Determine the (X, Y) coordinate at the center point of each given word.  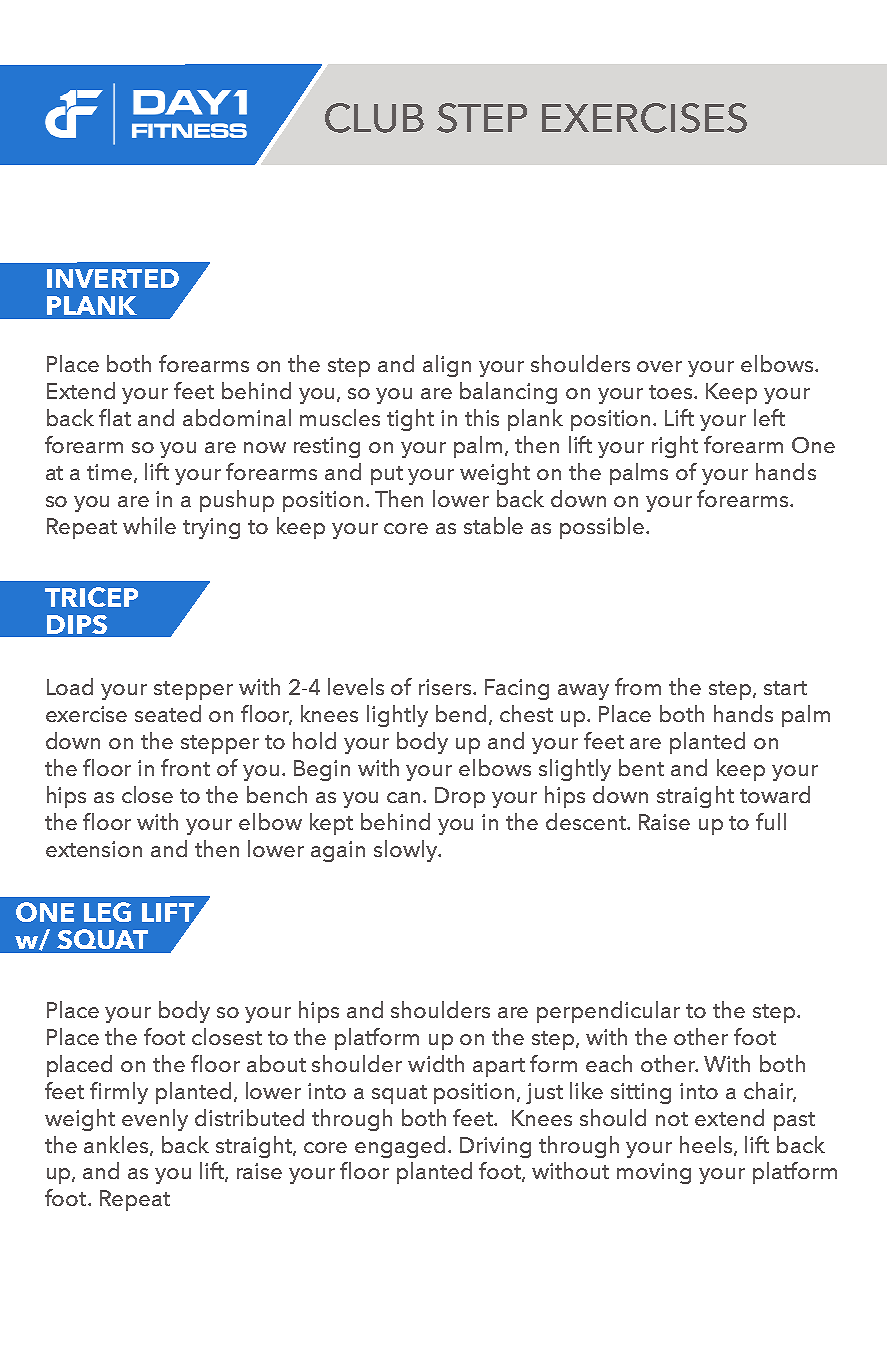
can (405, 797)
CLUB (374, 118)
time (111, 473)
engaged (402, 1147)
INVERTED (113, 278)
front (185, 767)
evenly (155, 1120)
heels (707, 1145)
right (675, 447)
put (387, 475)
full (771, 821)
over (659, 366)
